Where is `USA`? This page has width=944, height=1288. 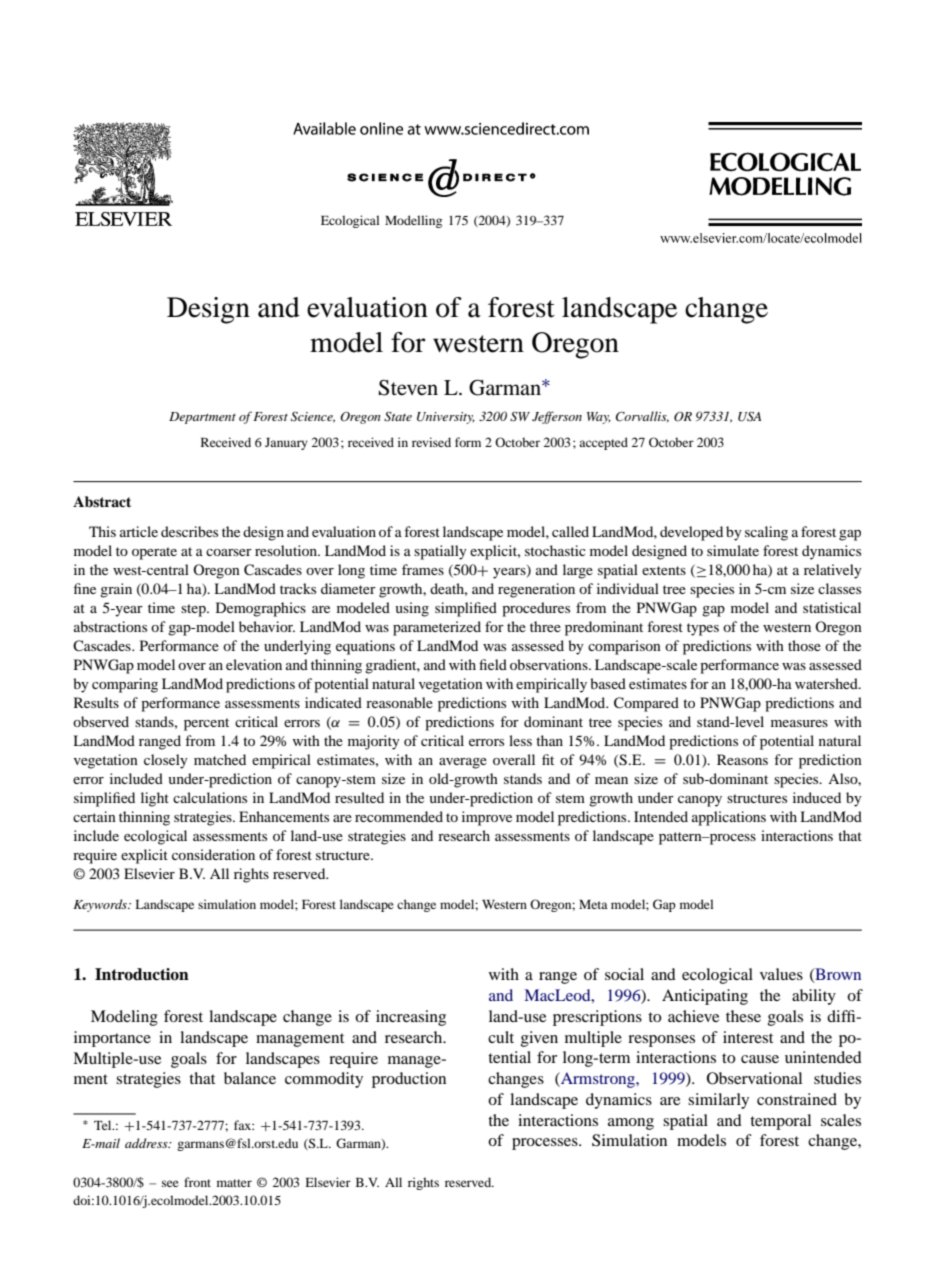
USA is located at coordinates (749, 417).
